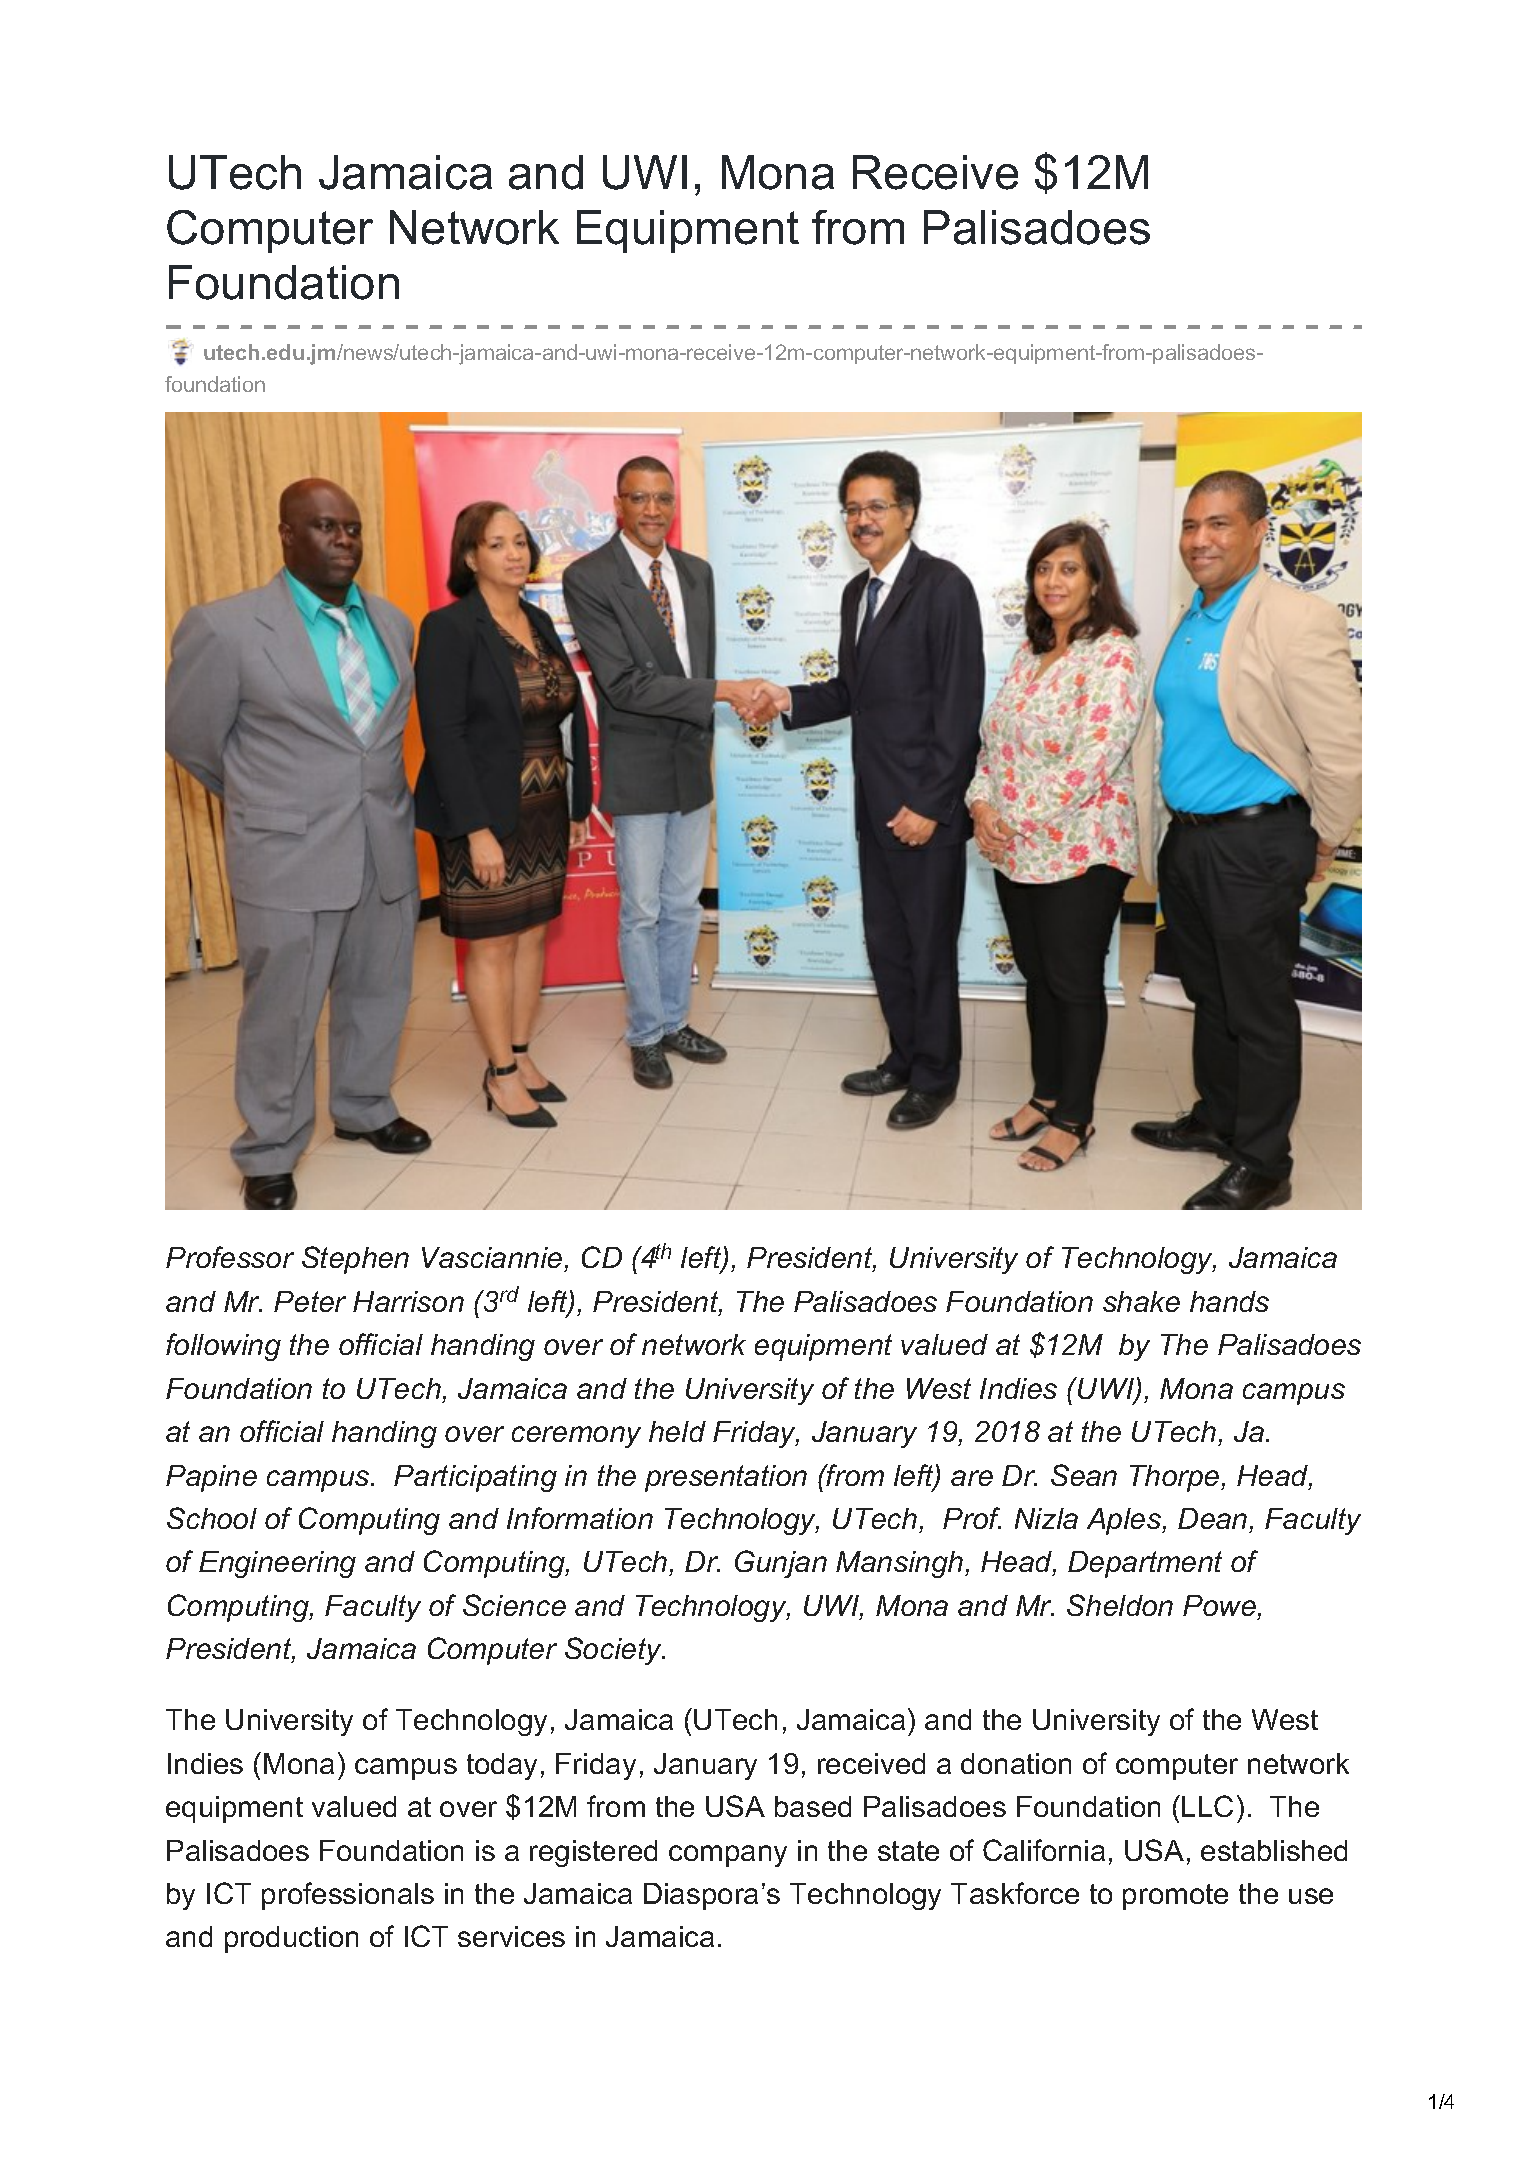  Describe the element at coordinates (408, 1301) in the image. I see `Harrison` at that location.
